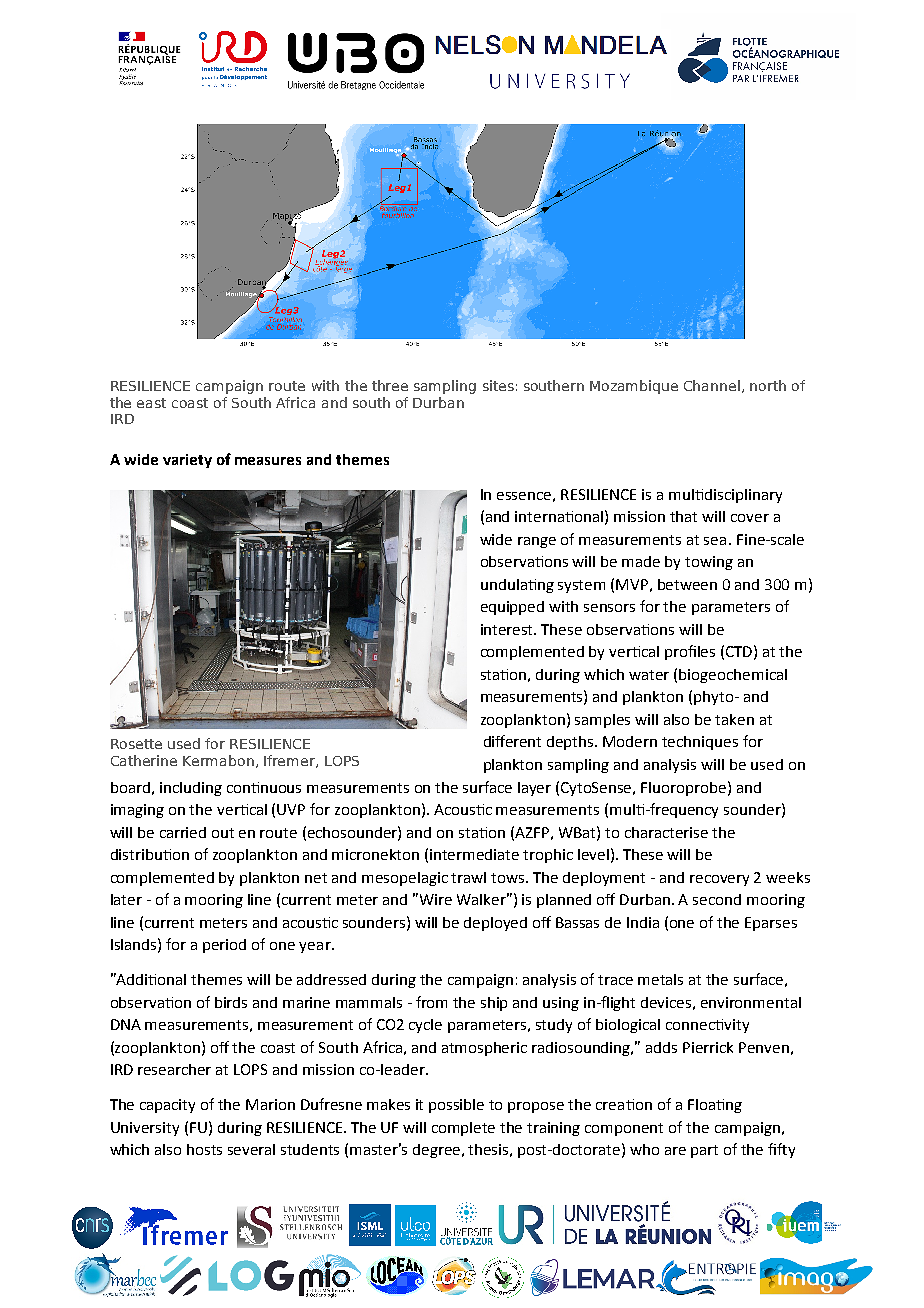 Image resolution: width=924 pixels, height=1308 pixels. Describe the element at coordinates (498, 385) in the document. I see `sites` at that location.
